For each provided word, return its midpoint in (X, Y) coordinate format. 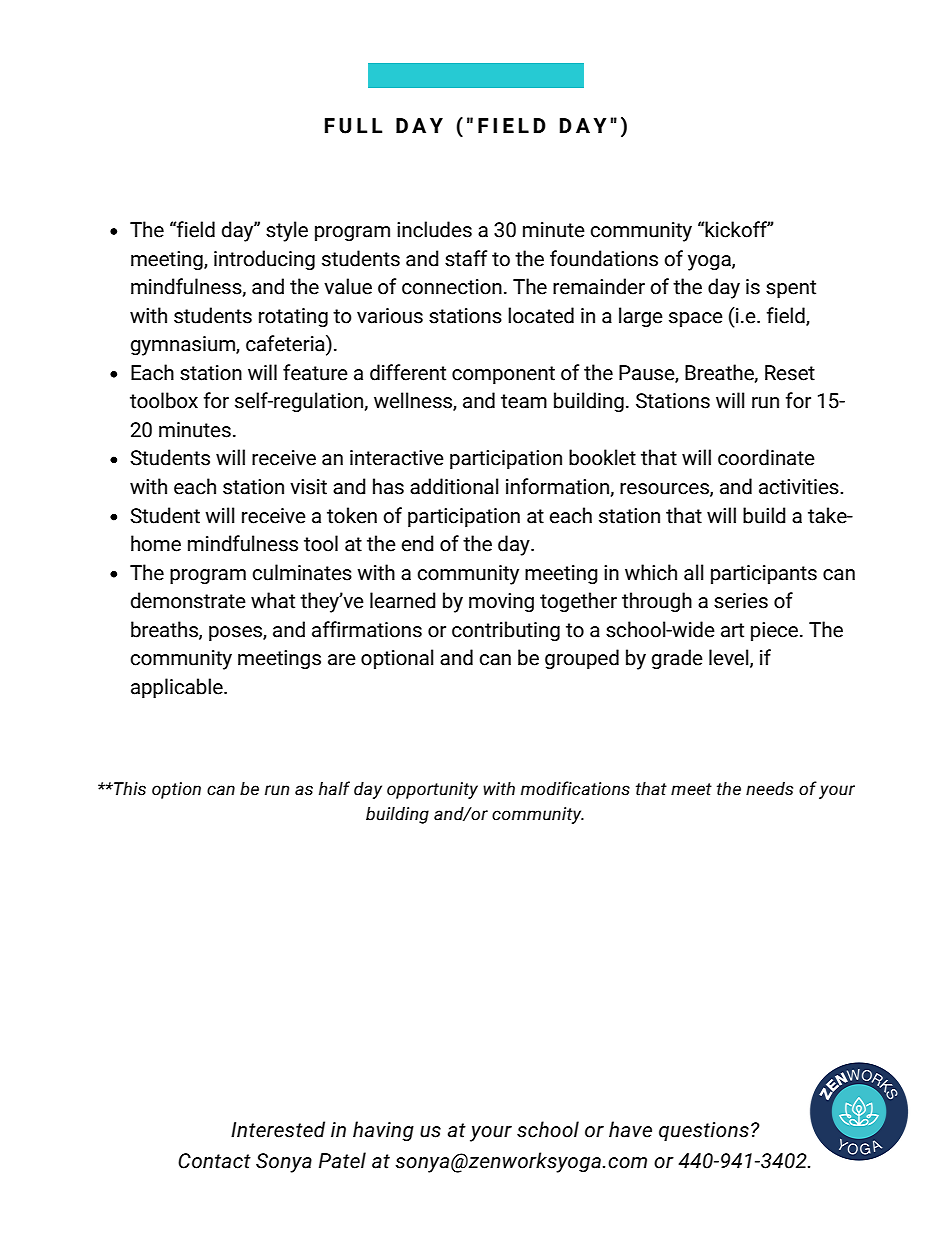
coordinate (766, 457)
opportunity (432, 790)
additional (454, 486)
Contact (214, 1161)
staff (466, 258)
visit (308, 487)
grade (677, 659)
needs (769, 789)
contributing (506, 631)
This (129, 788)
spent (791, 289)
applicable (178, 688)
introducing (264, 260)
